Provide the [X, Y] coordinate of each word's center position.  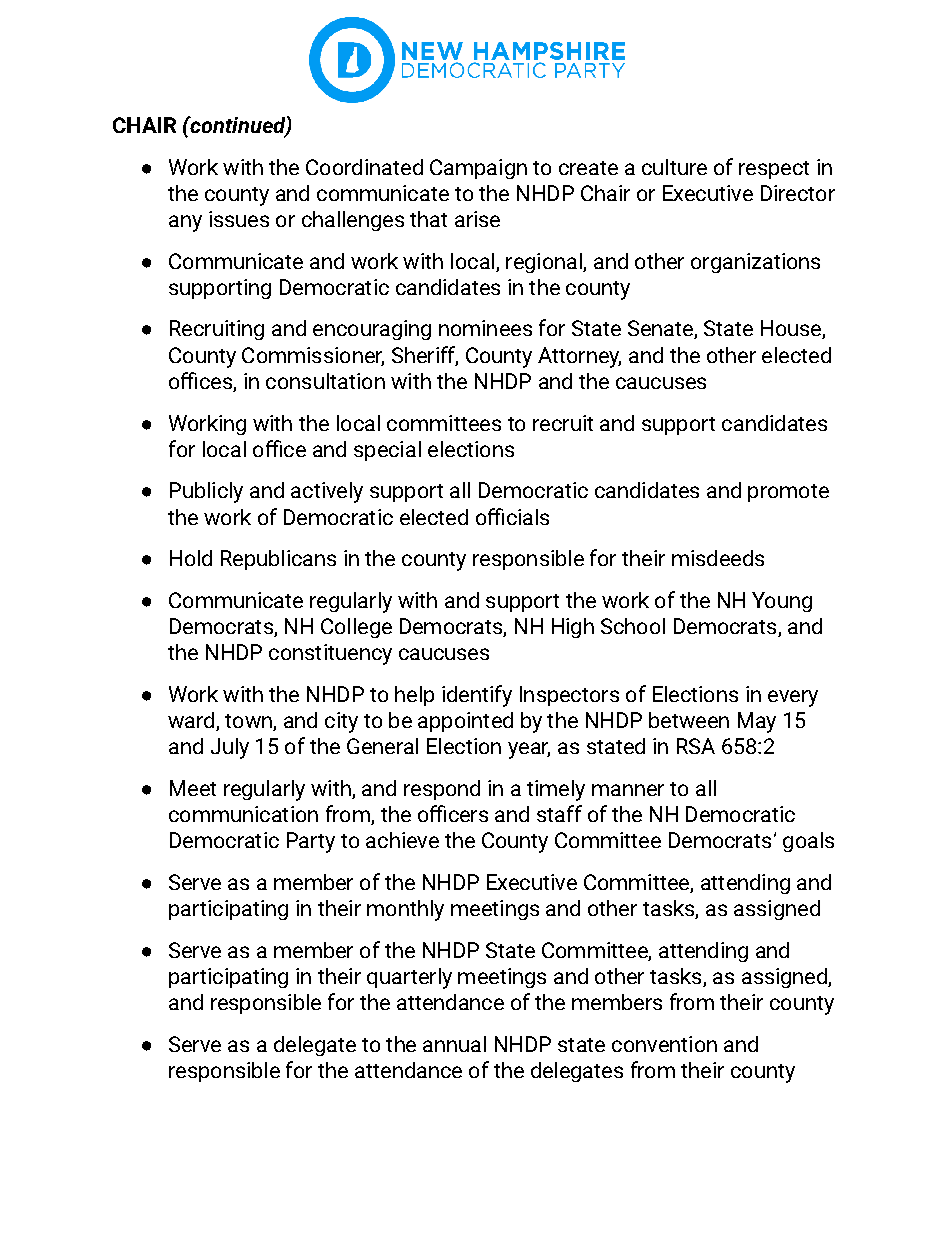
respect [774, 170]
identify [477, 696]
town [249, 722]
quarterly [409, 978]
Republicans [278, 560]
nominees [485, 328]
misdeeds [718, 558]
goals [808, 842]
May [757, 722]
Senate [661, 329]
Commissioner [313, 356]
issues [239, 219]
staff [559, 813]
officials [512, 516]
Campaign [478, 169]
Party [311, 842]
